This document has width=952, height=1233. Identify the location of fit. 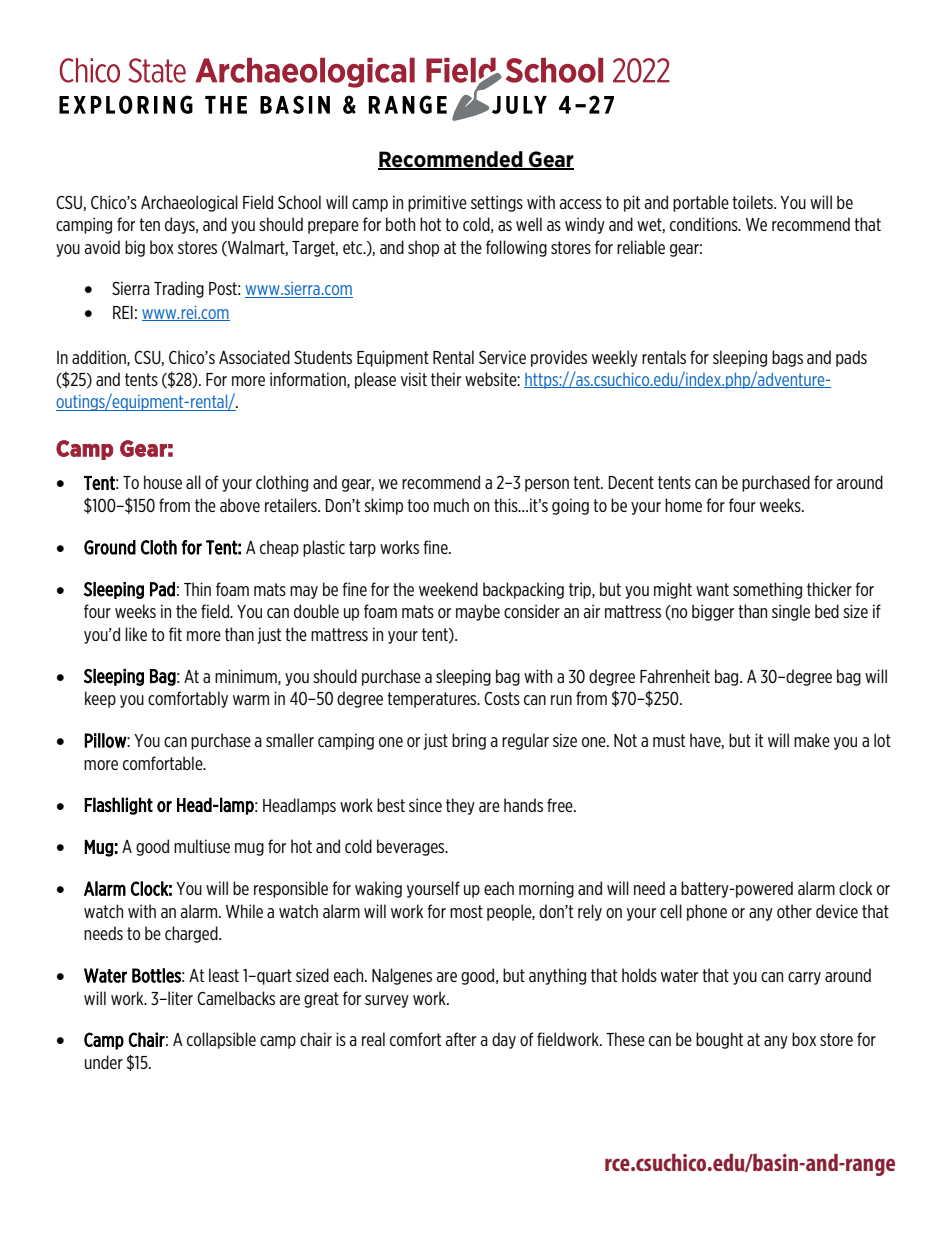
(175, 634).
